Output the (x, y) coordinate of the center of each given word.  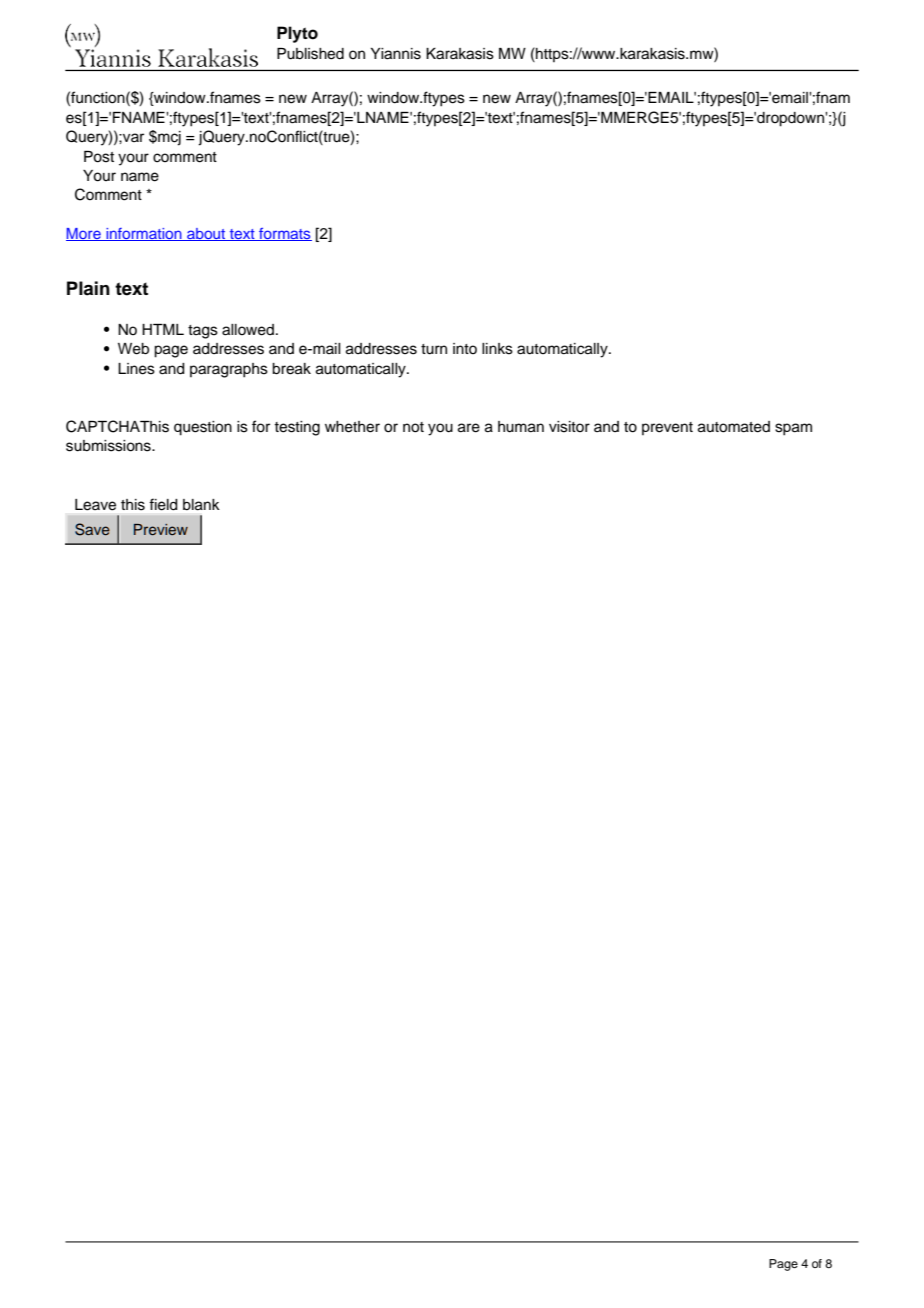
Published (310, 54)
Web (133, 349)
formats (284, 234)
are (469, 428)
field (163, 504)
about (206, 234)
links (497, 349)
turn (434, 349)
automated (734, 427)
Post (99, 157)
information (144, 234)
